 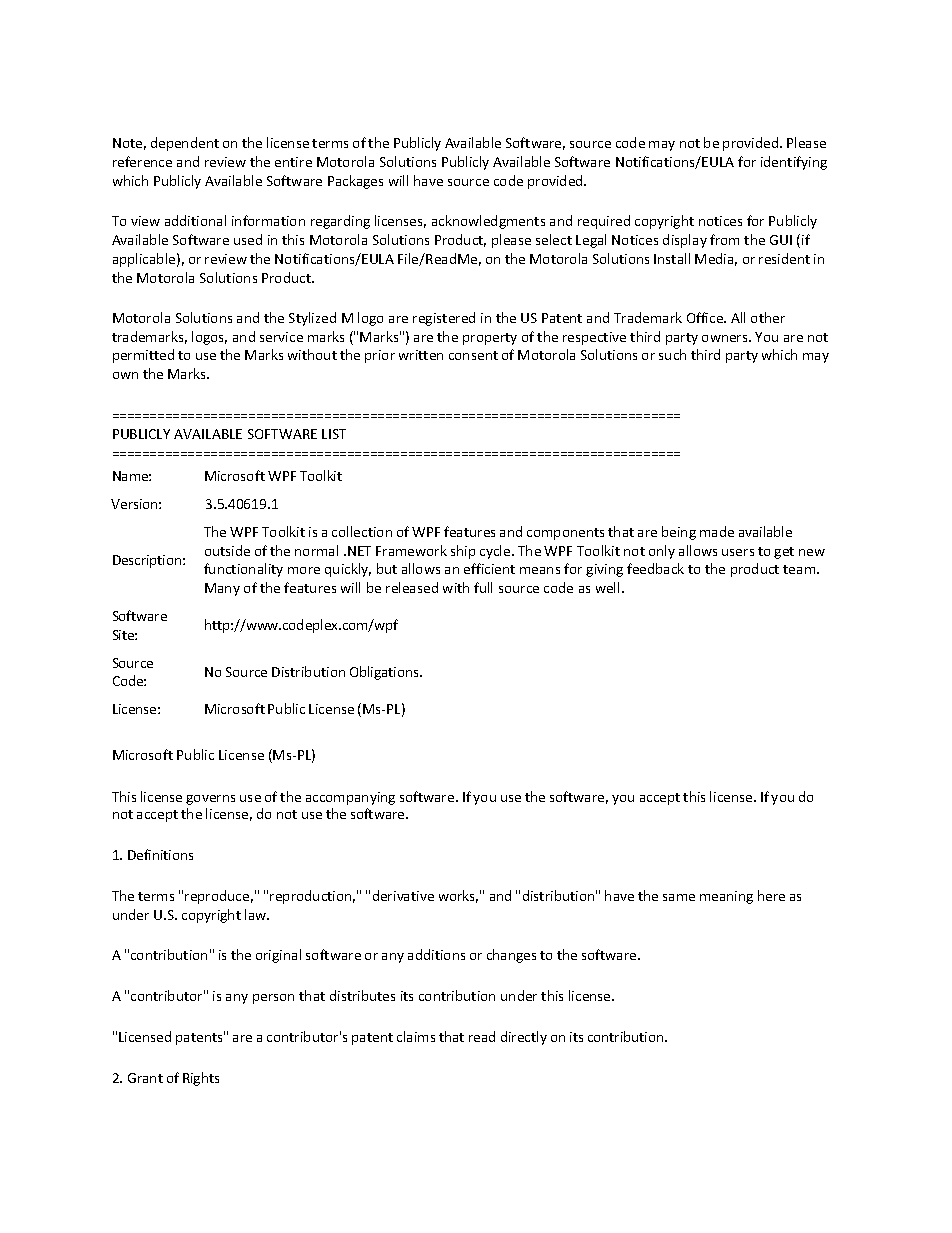 What do you see at coordinates (488, 222) in the screenshot?
I see `acknowledgments` at bounding box center [488, 222].
